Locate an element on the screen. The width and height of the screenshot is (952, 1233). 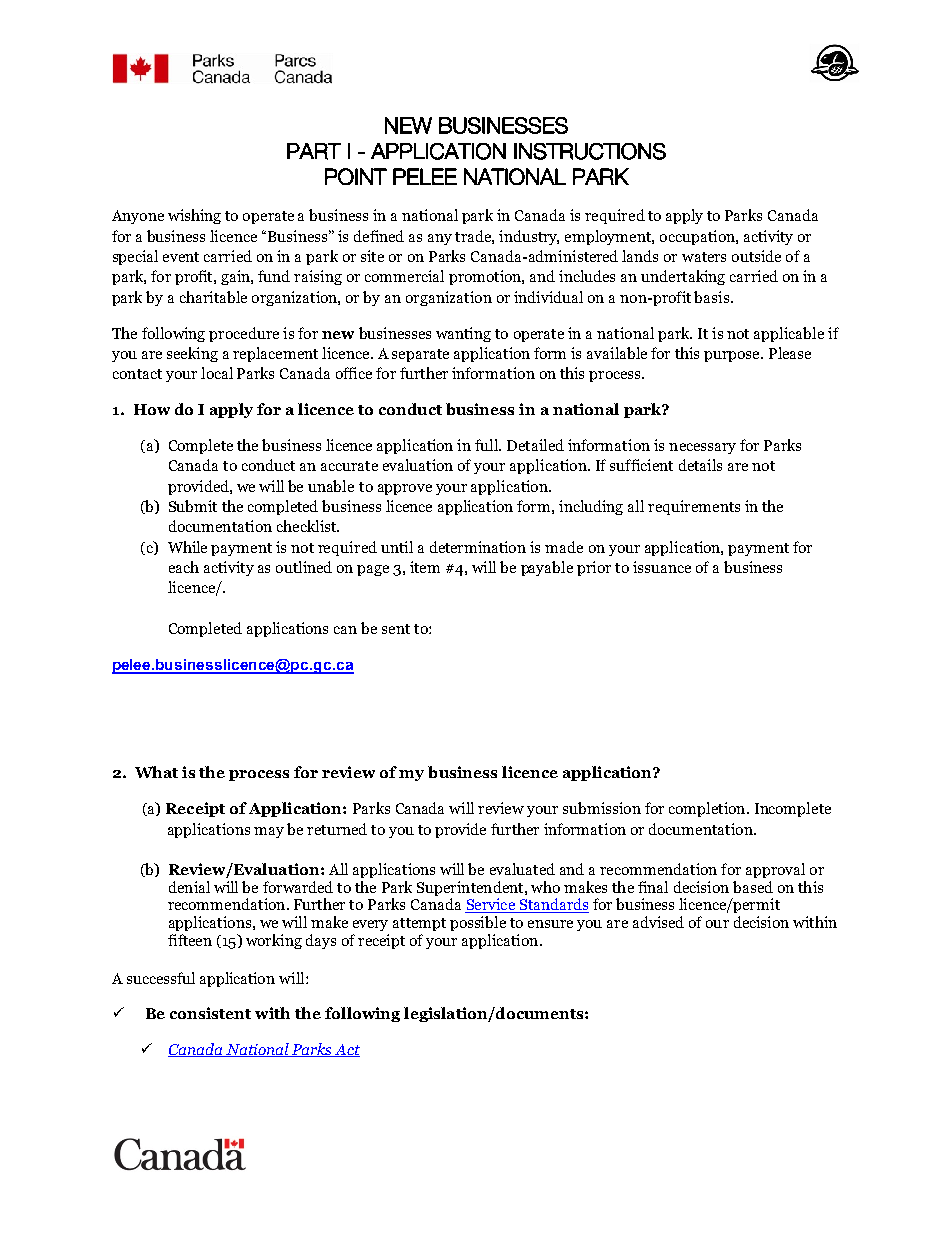
consistent is located at coordinates (210, 1013).
